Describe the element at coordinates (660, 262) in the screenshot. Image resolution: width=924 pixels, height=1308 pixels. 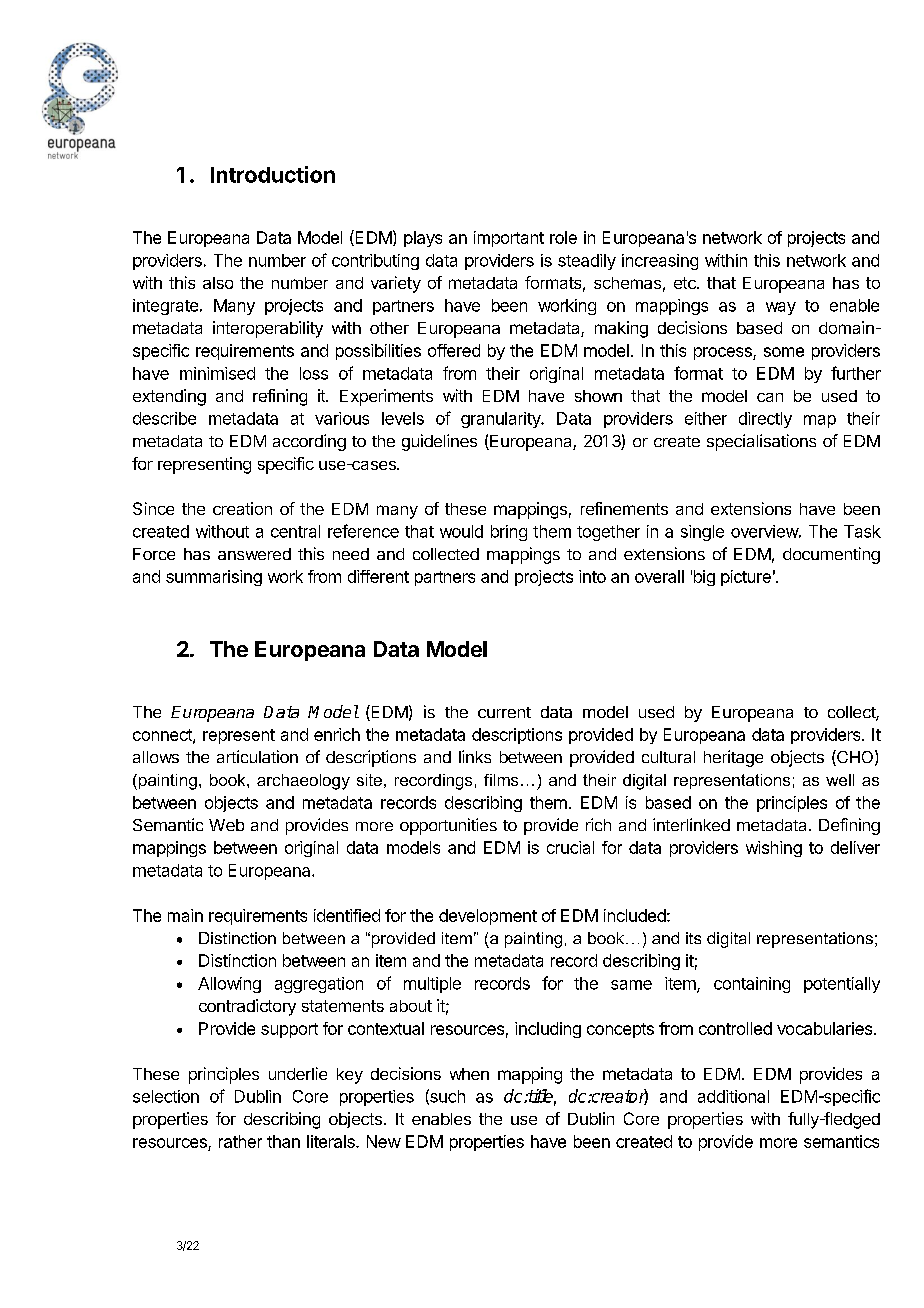
I see `increasing` at that location.
